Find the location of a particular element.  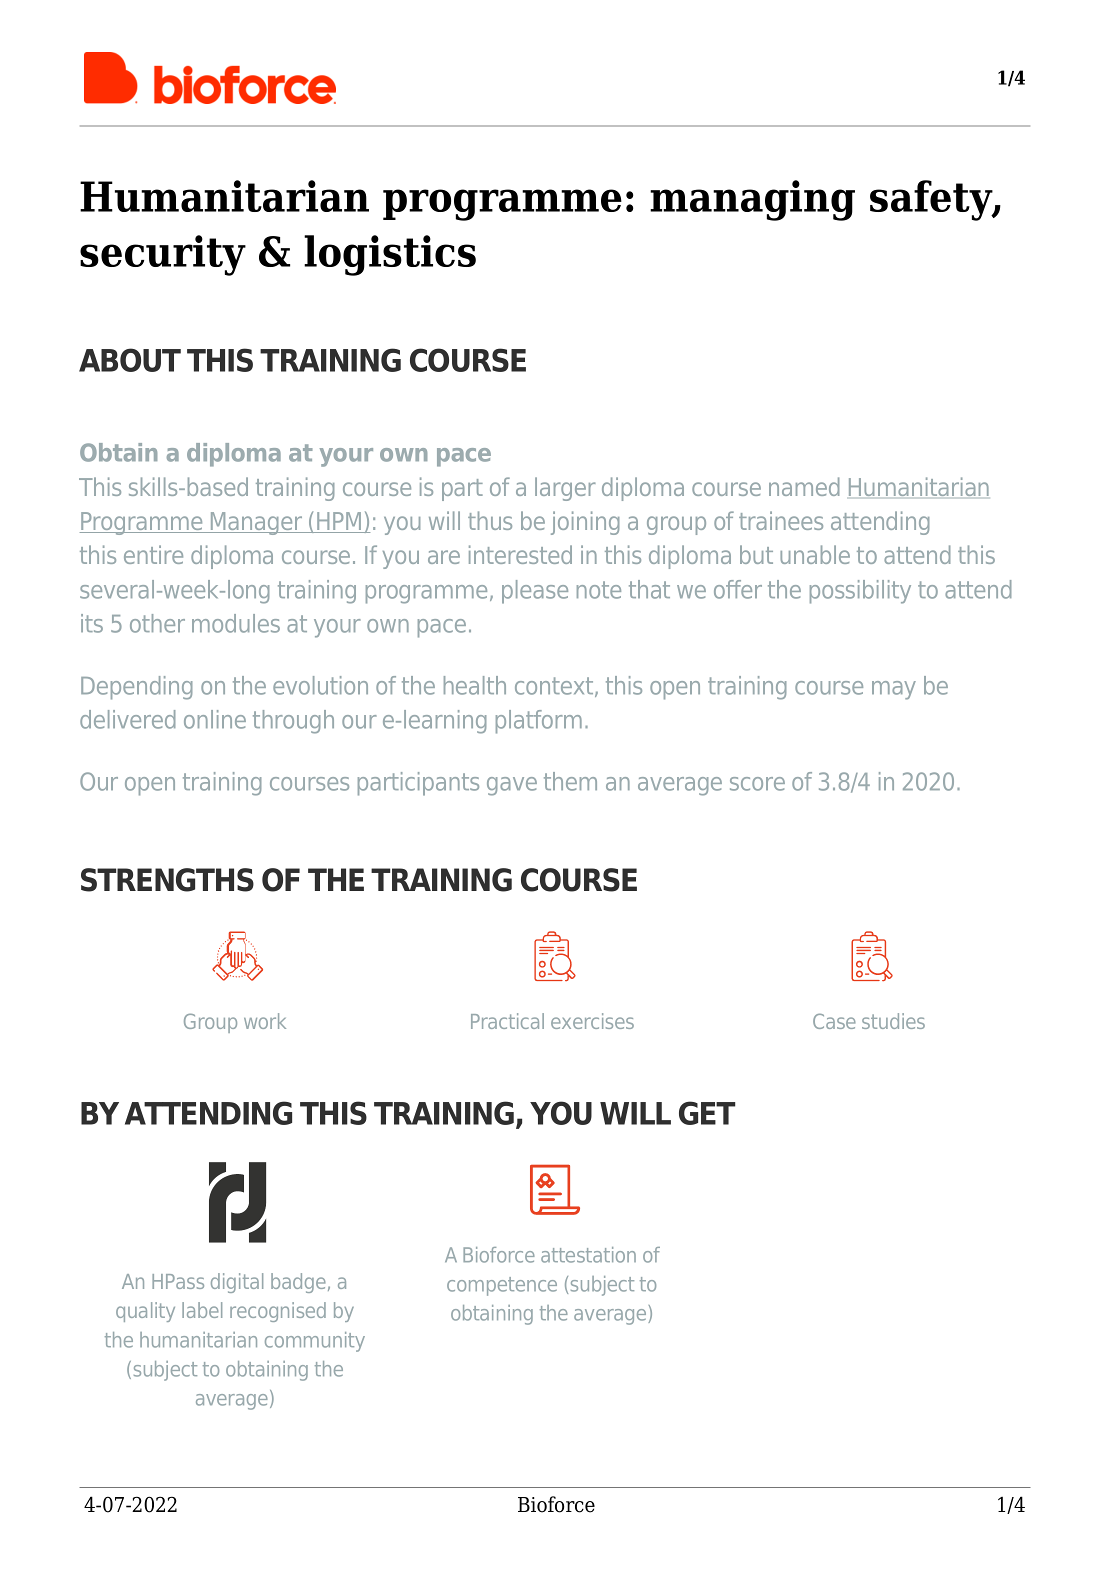

security is located at coordinates (163, 255).
